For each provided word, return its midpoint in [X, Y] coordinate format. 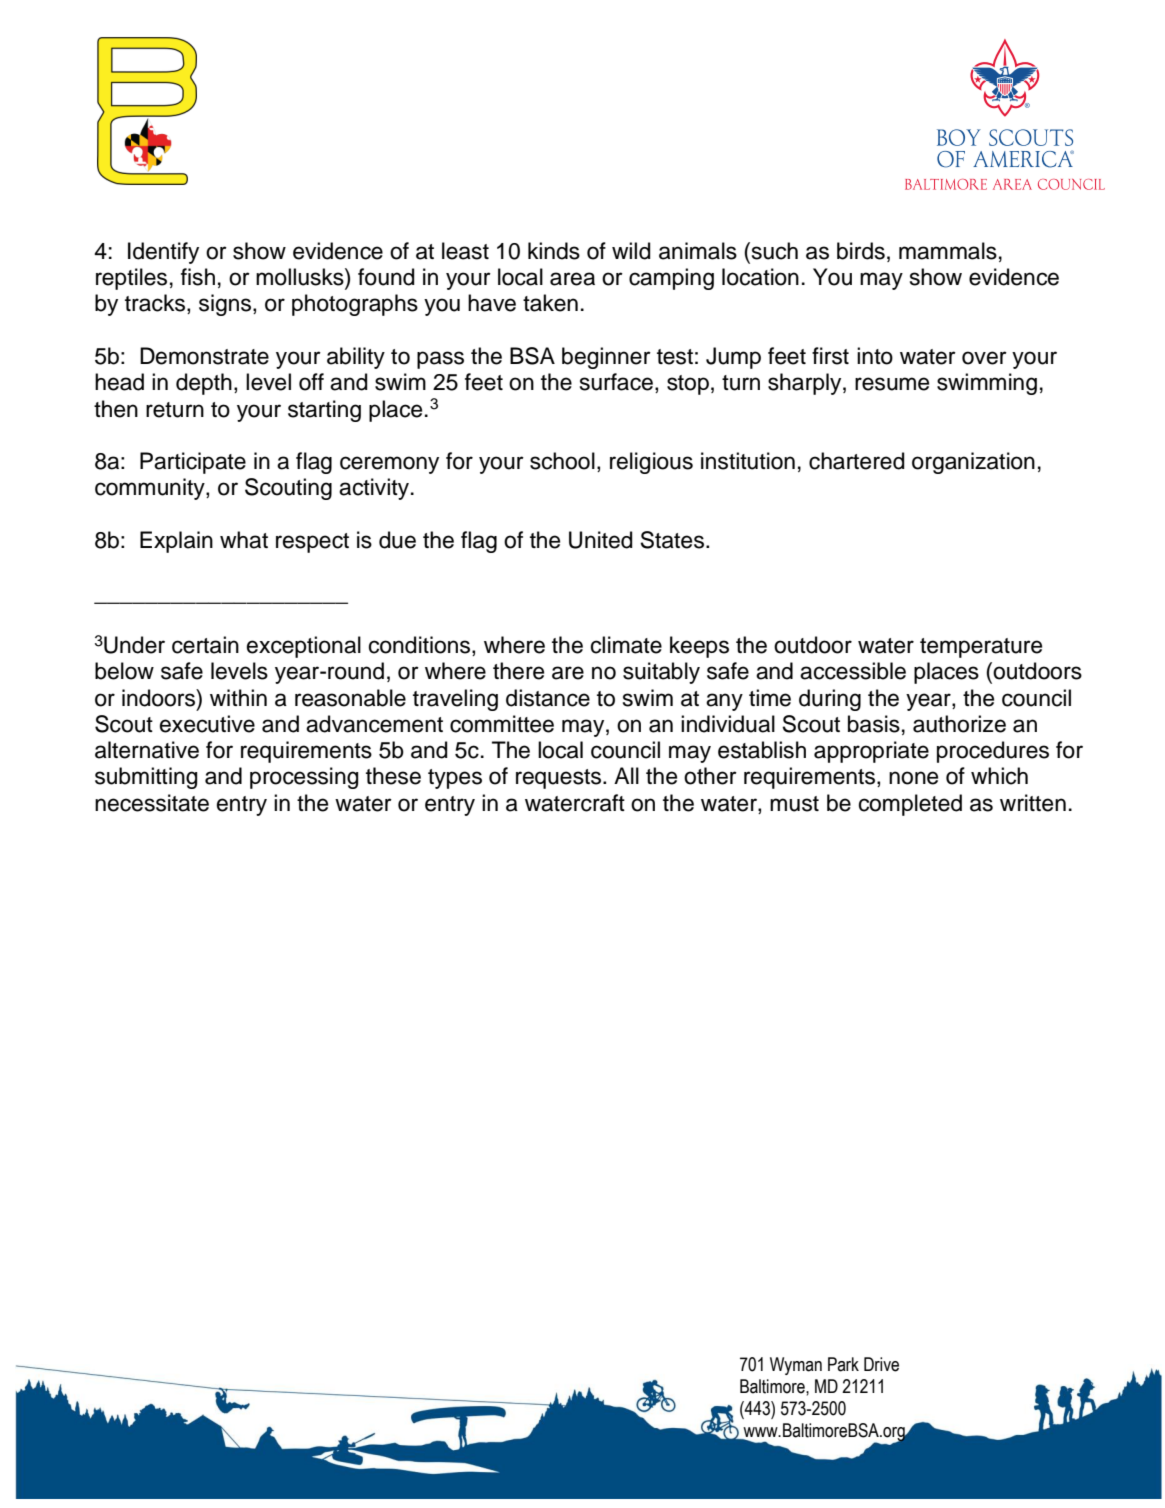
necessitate [152, 803]
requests [560, 779]
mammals [948, 251]
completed [910, 805]
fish [198, 277]
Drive [881, 1364]
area [572, 279]
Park [843, 1364]
